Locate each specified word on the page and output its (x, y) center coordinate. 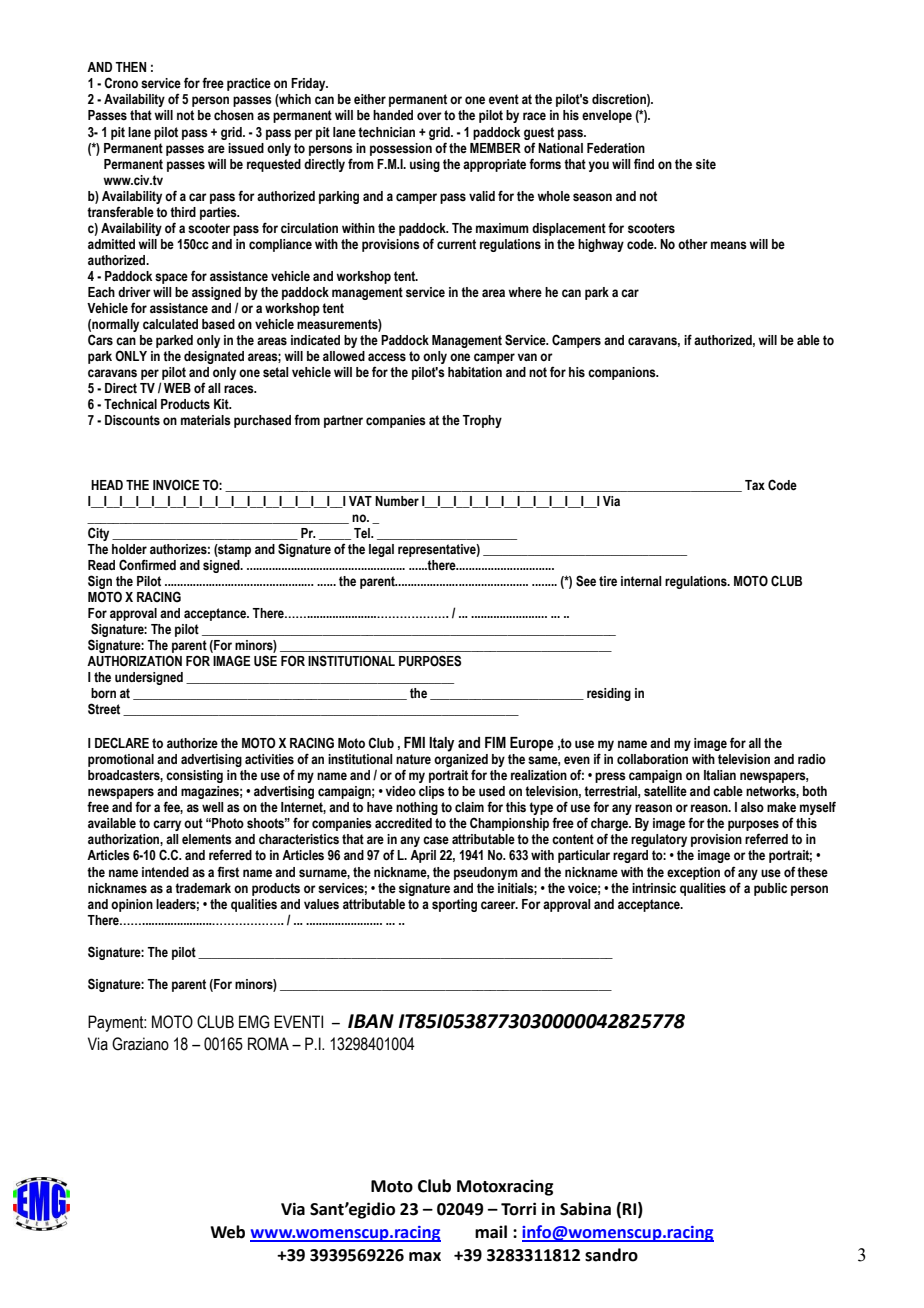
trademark (203, 888)
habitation (475, 372)
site (706, 164)
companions (623, 373)
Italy (441, 744)
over (429, 116)
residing (609, 694)
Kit (222, 404)
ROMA (268, 1044)
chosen (234, 115)
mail (491, 1232)
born (103, 693)
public (770, 889)
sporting (454, 905)
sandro (611, 1255)
